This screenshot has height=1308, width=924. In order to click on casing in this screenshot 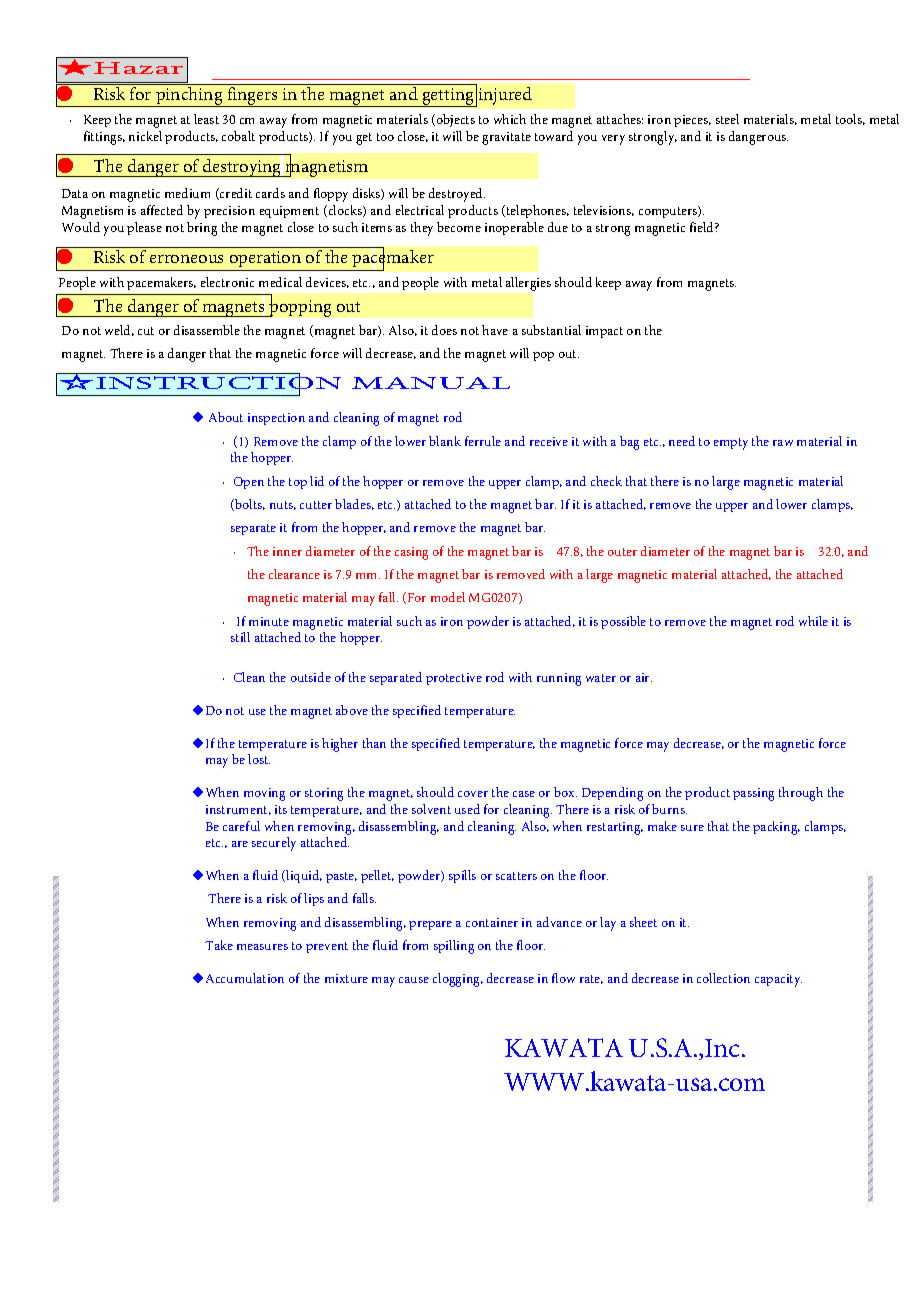, I will do `click(411, 553)`.
